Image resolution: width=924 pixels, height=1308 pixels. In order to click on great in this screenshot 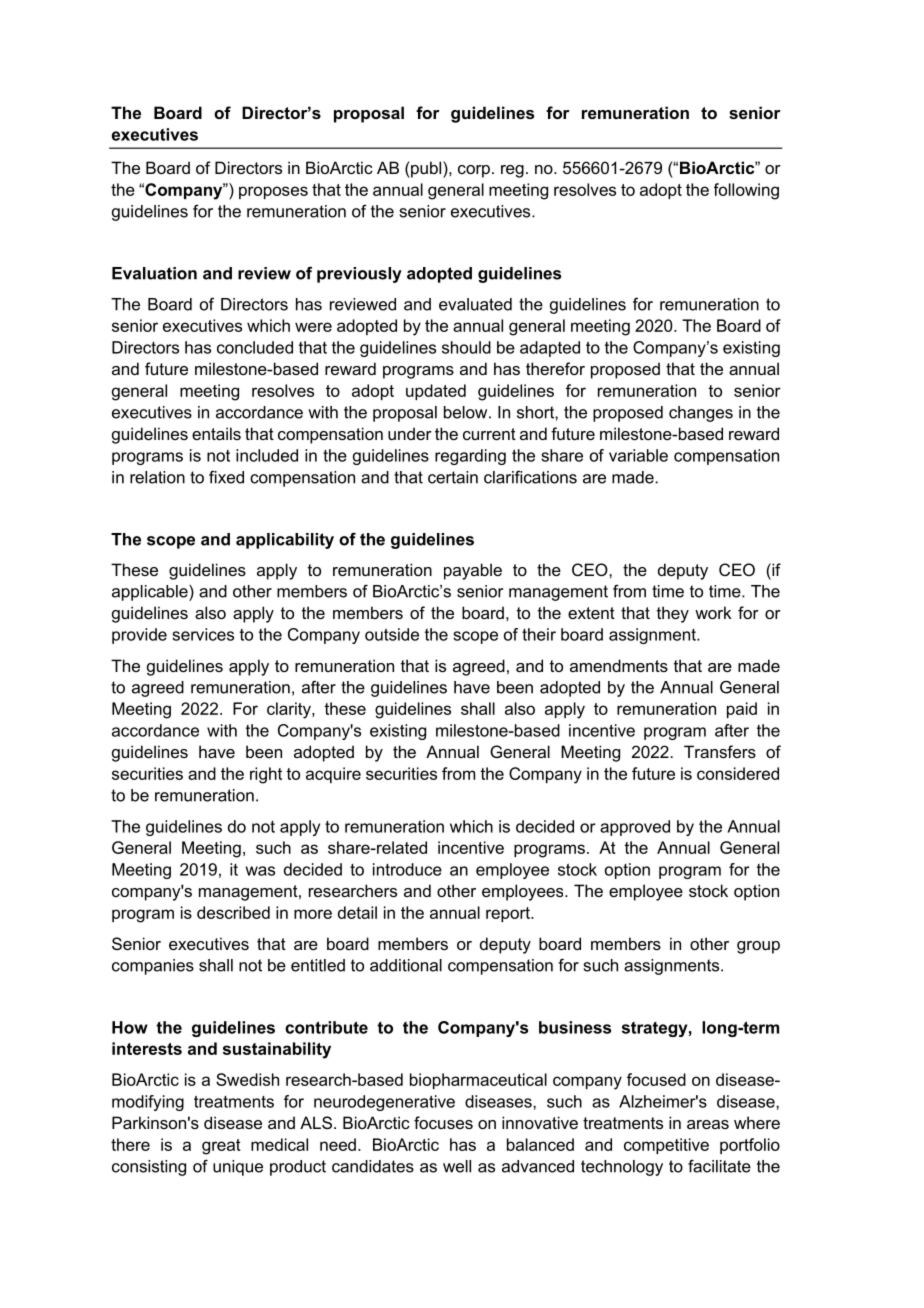, I will do `click(221, 1147)`.
